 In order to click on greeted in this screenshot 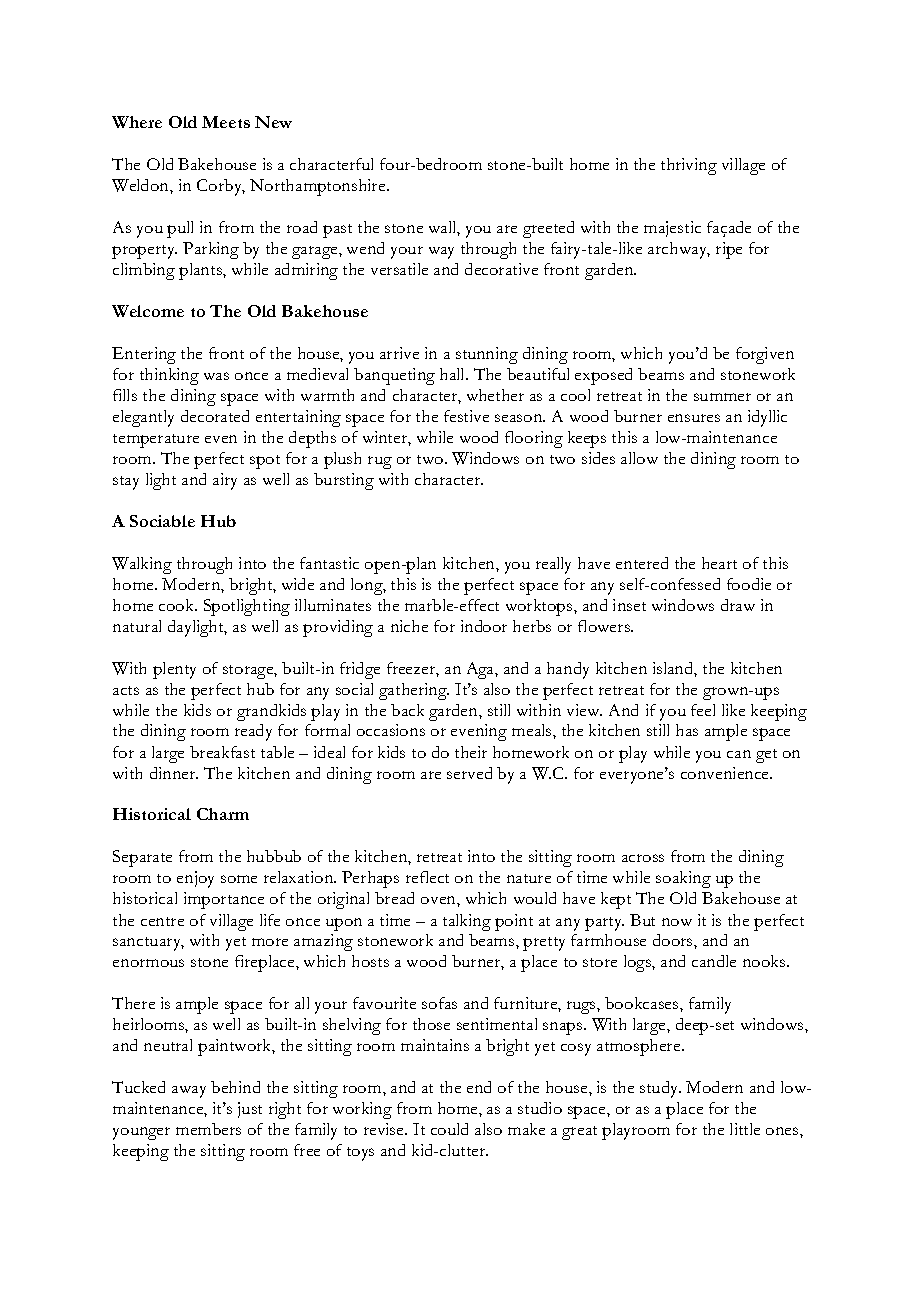, I will do `click(548, 229)`.
